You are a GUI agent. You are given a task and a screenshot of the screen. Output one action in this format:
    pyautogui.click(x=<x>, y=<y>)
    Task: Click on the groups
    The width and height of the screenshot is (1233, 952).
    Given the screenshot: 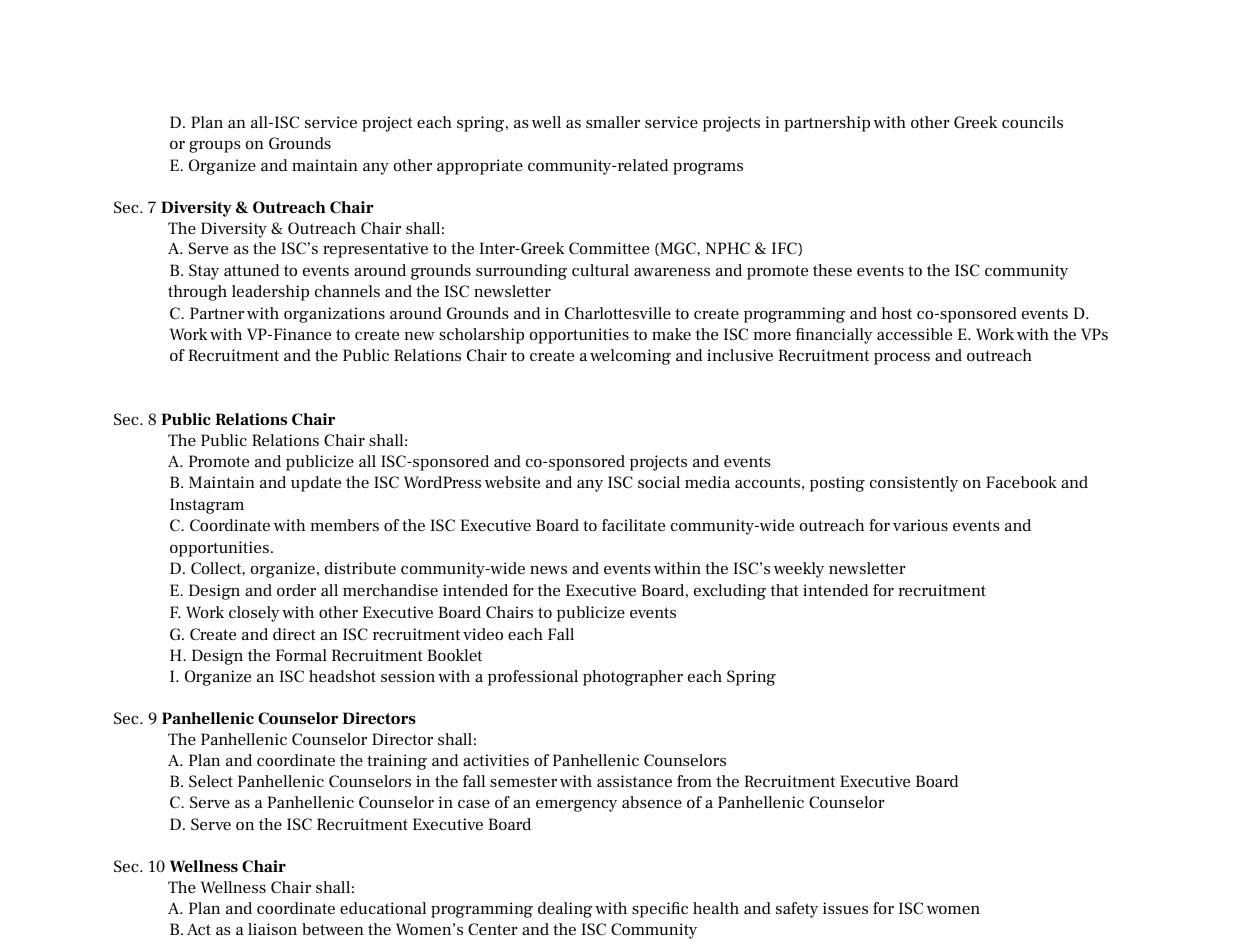 What is the action you would take?
    pyautogui.click(x=215, y=147)
